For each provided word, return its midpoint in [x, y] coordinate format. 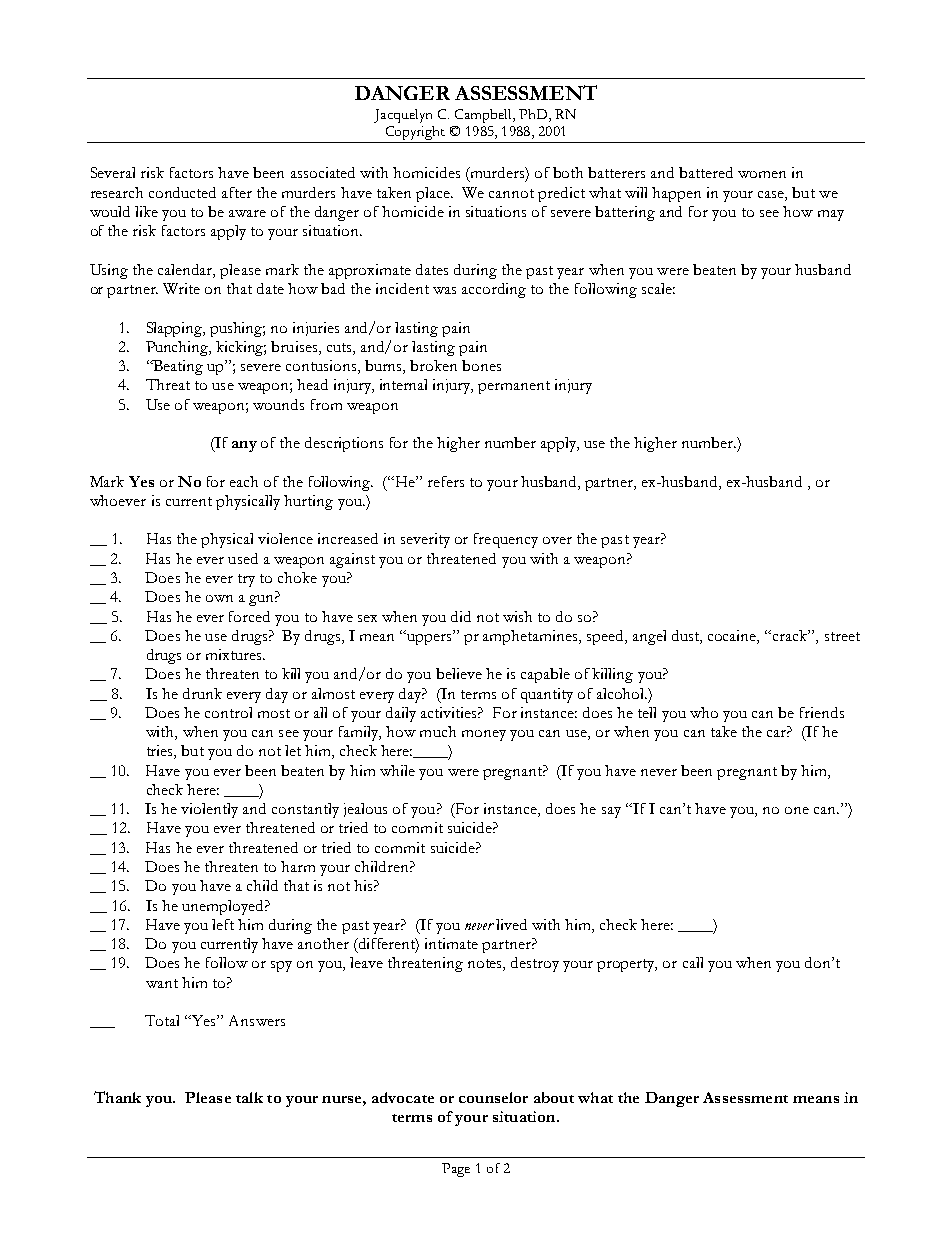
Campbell [484, 116]
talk [249, 1097]
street [842, 636]
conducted [182, 192]
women [762, 174]
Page [456, 1170]
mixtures [235, 654]
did [461, 616]
